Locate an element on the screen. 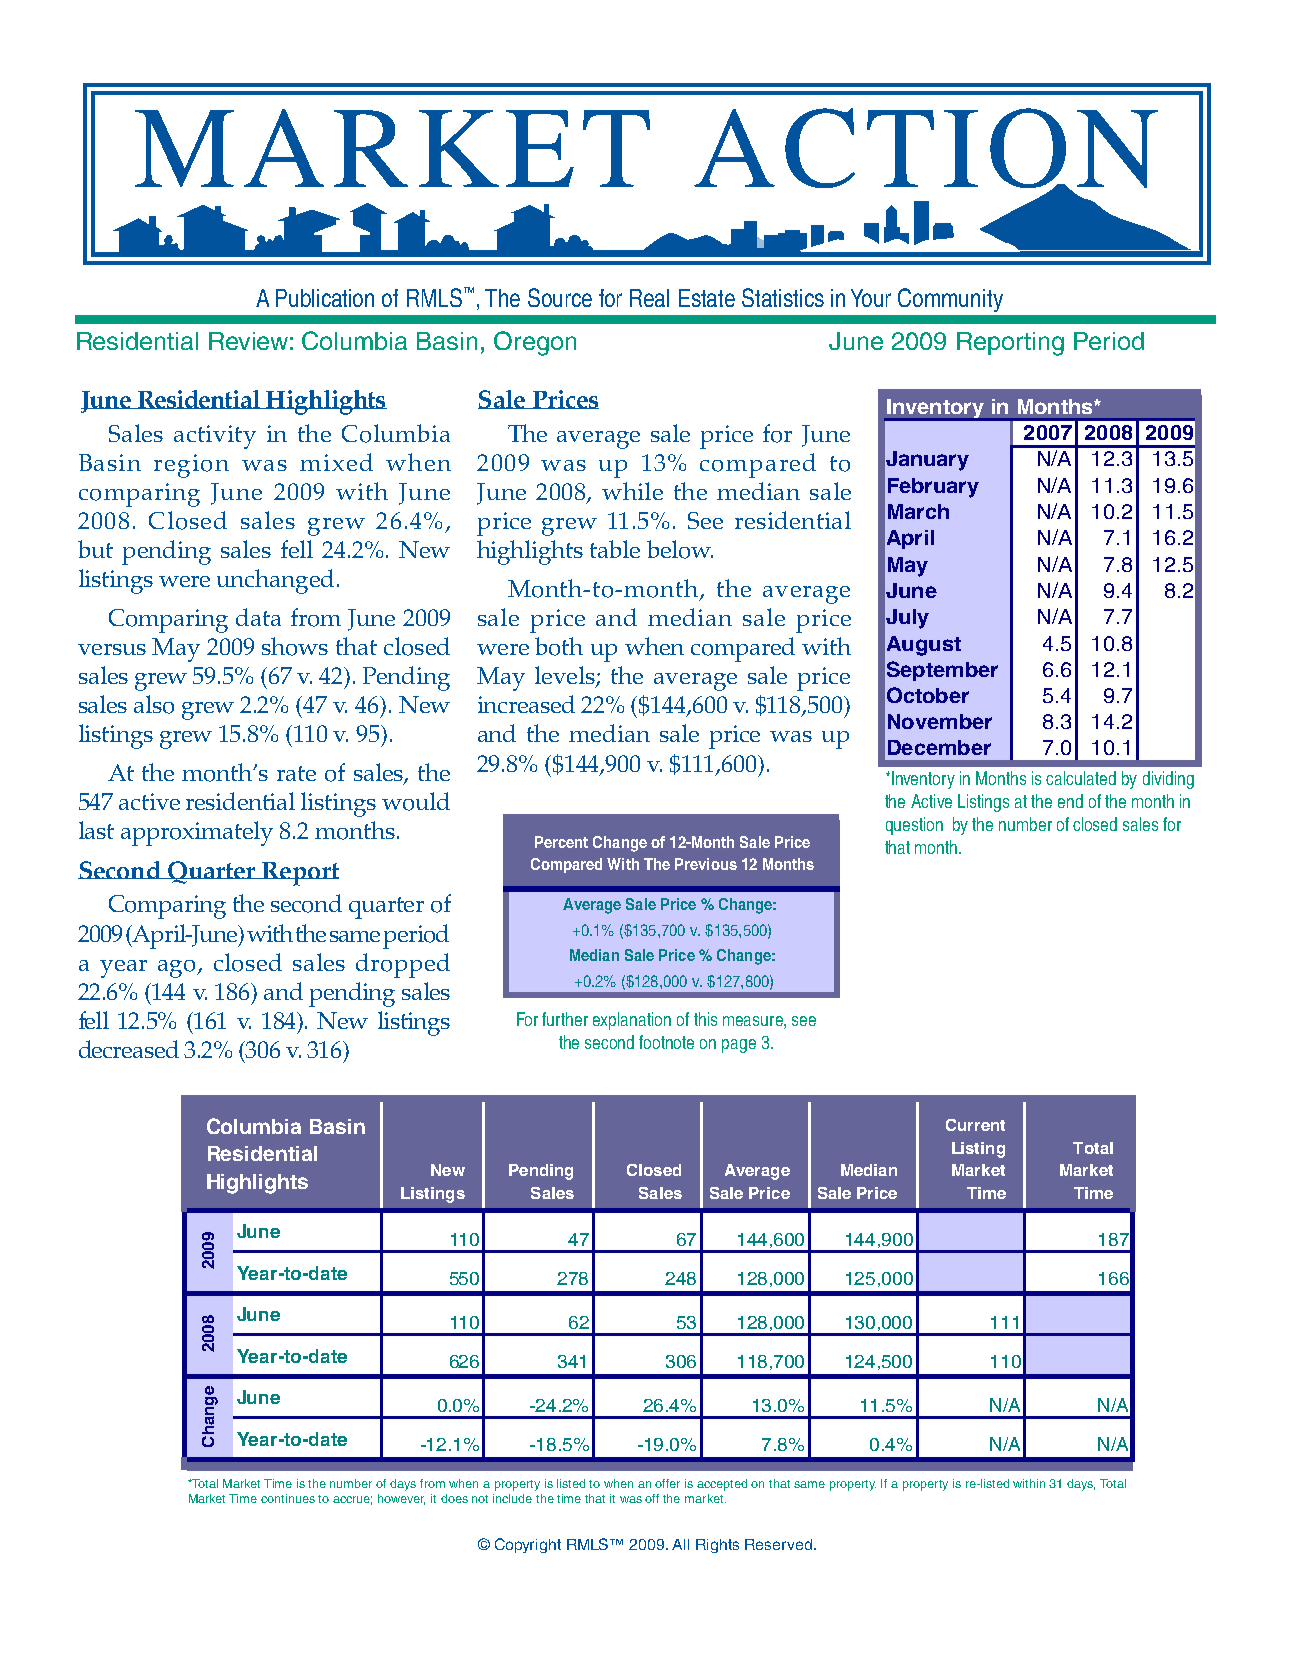 The image size is (1294, 1675). Publication is located at coordinates (325, 298).
